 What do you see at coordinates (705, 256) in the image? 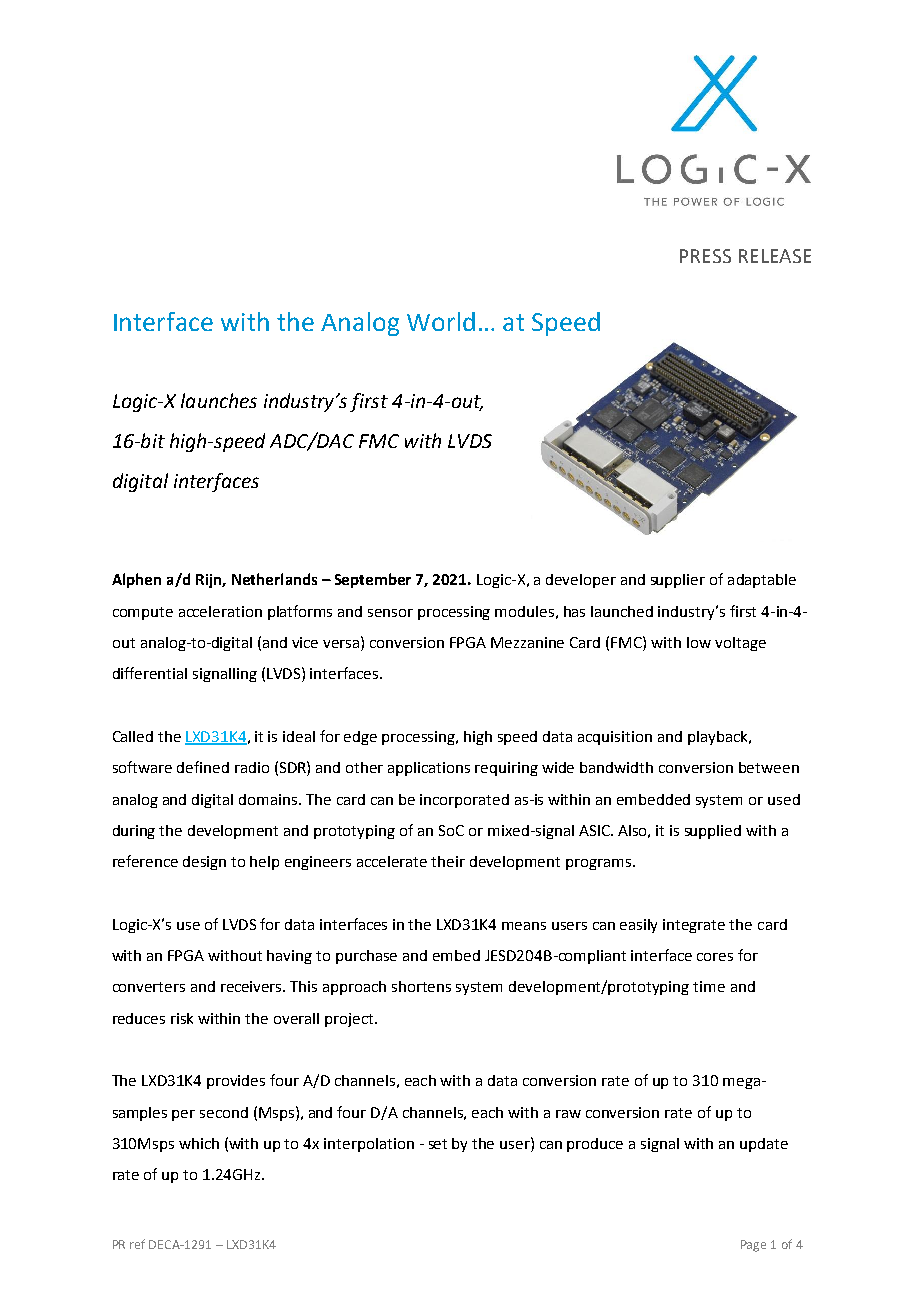
I see `PRESS` at bounding box center [705, 256].
